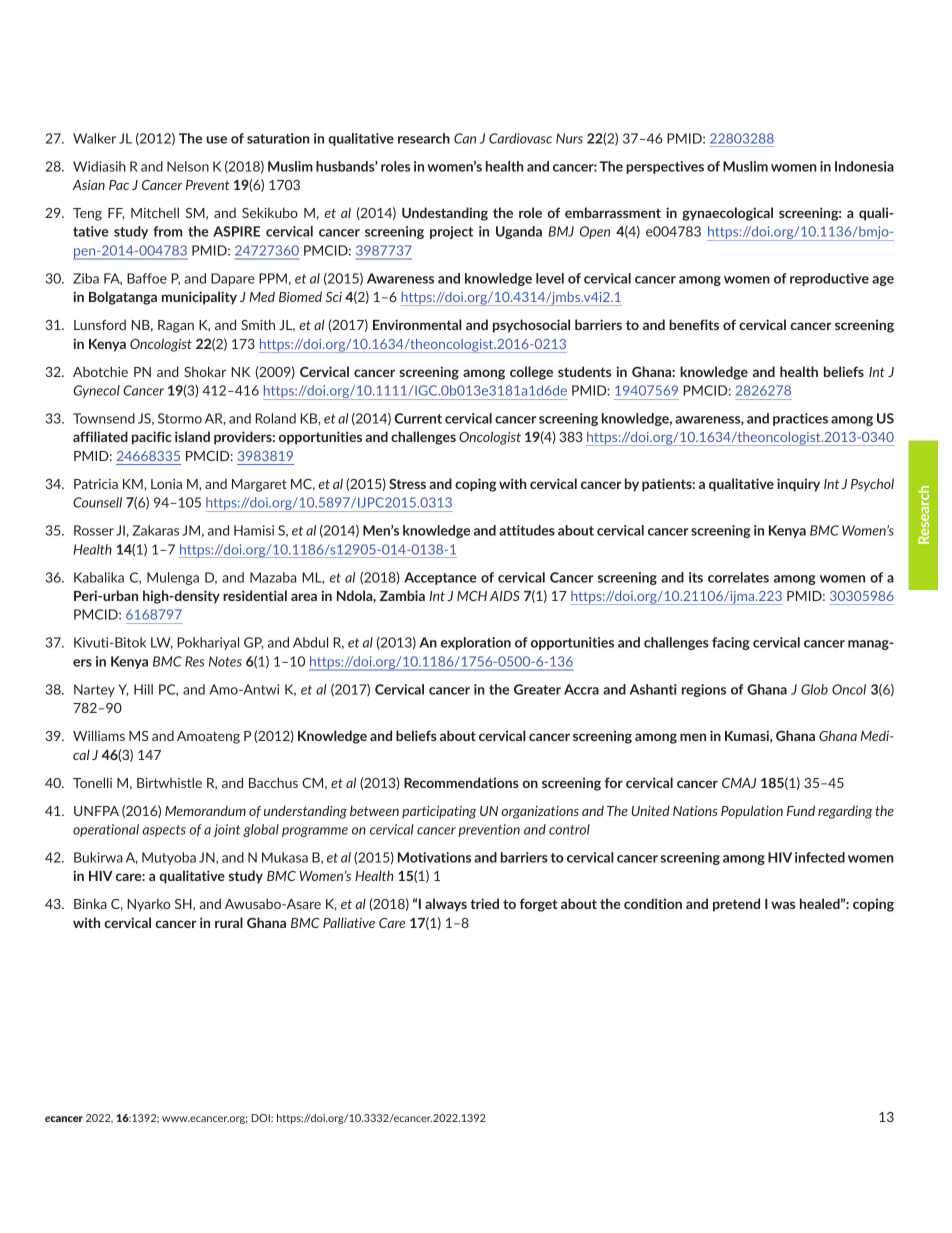  What do you see at coordinates (229, 922) in the page?
I see `rural` at bounding box center [229, 922].
